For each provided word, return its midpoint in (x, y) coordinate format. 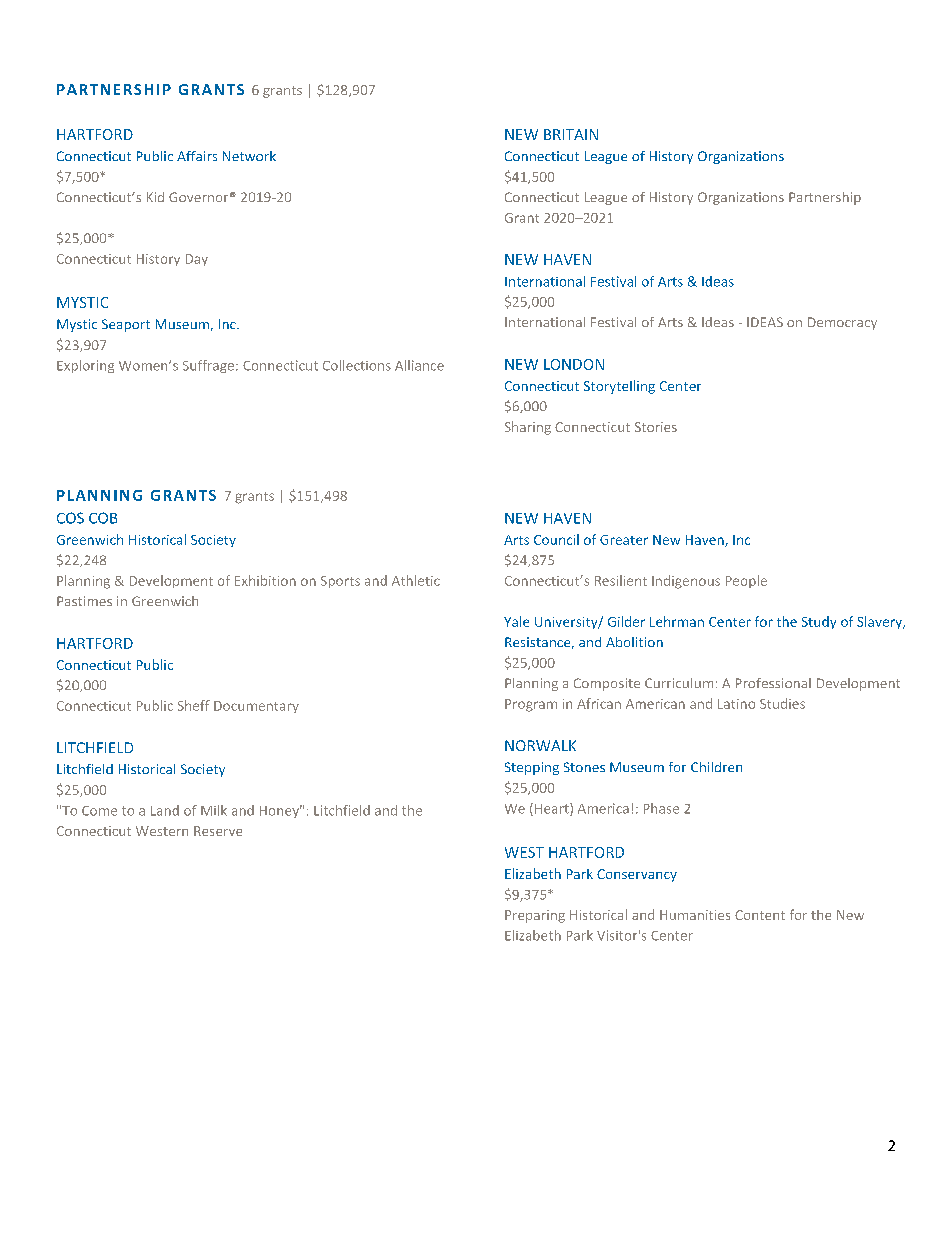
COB (103, 518)
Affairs (197, 156)
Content (760, 915)
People (746, 581)
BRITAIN (571, 134)
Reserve (218, 831)
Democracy (842, 323)
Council (556, 539)
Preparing (535, 916)
